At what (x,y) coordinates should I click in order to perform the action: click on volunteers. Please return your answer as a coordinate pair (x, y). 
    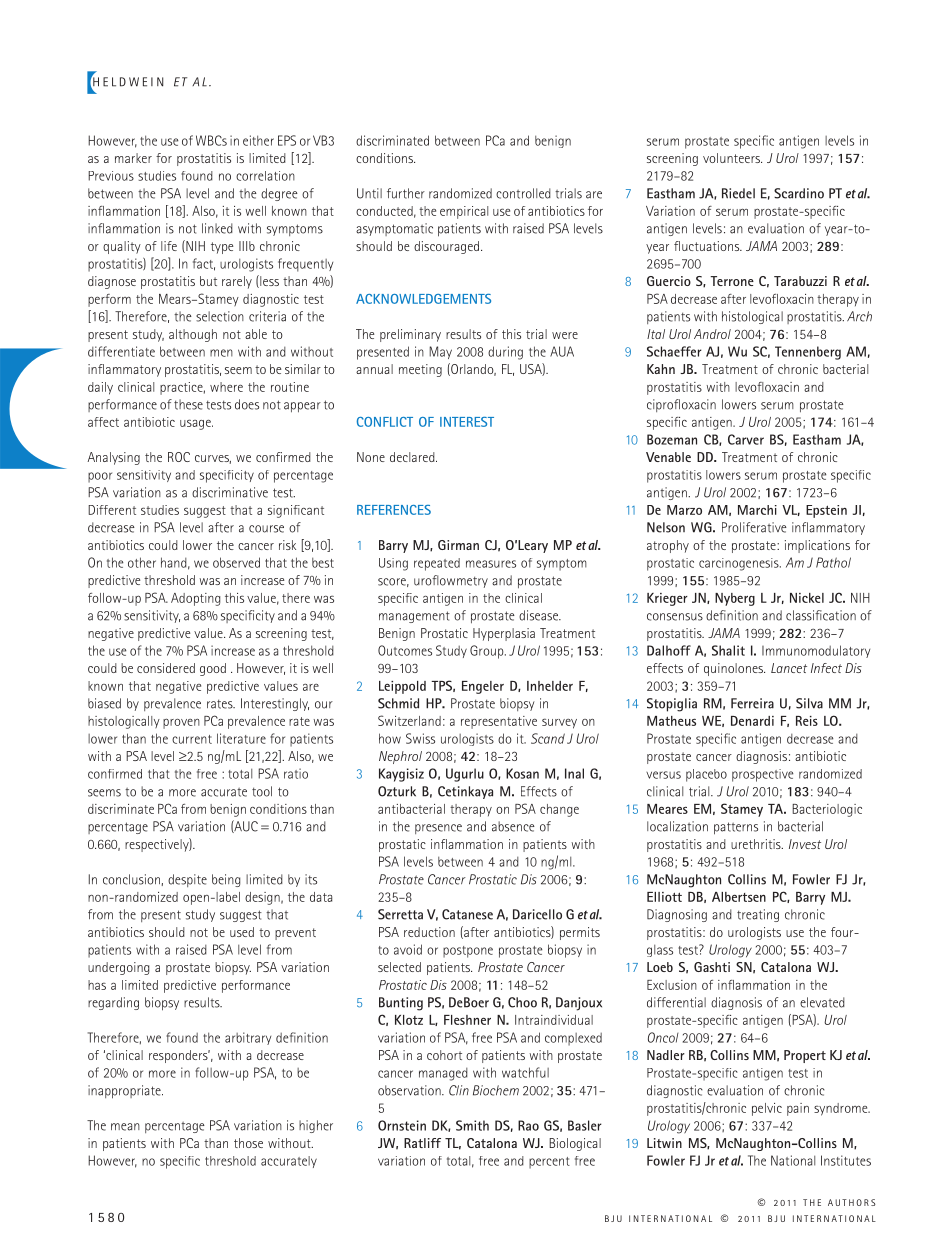
    Looking at the image, I should click on (732, 158).
